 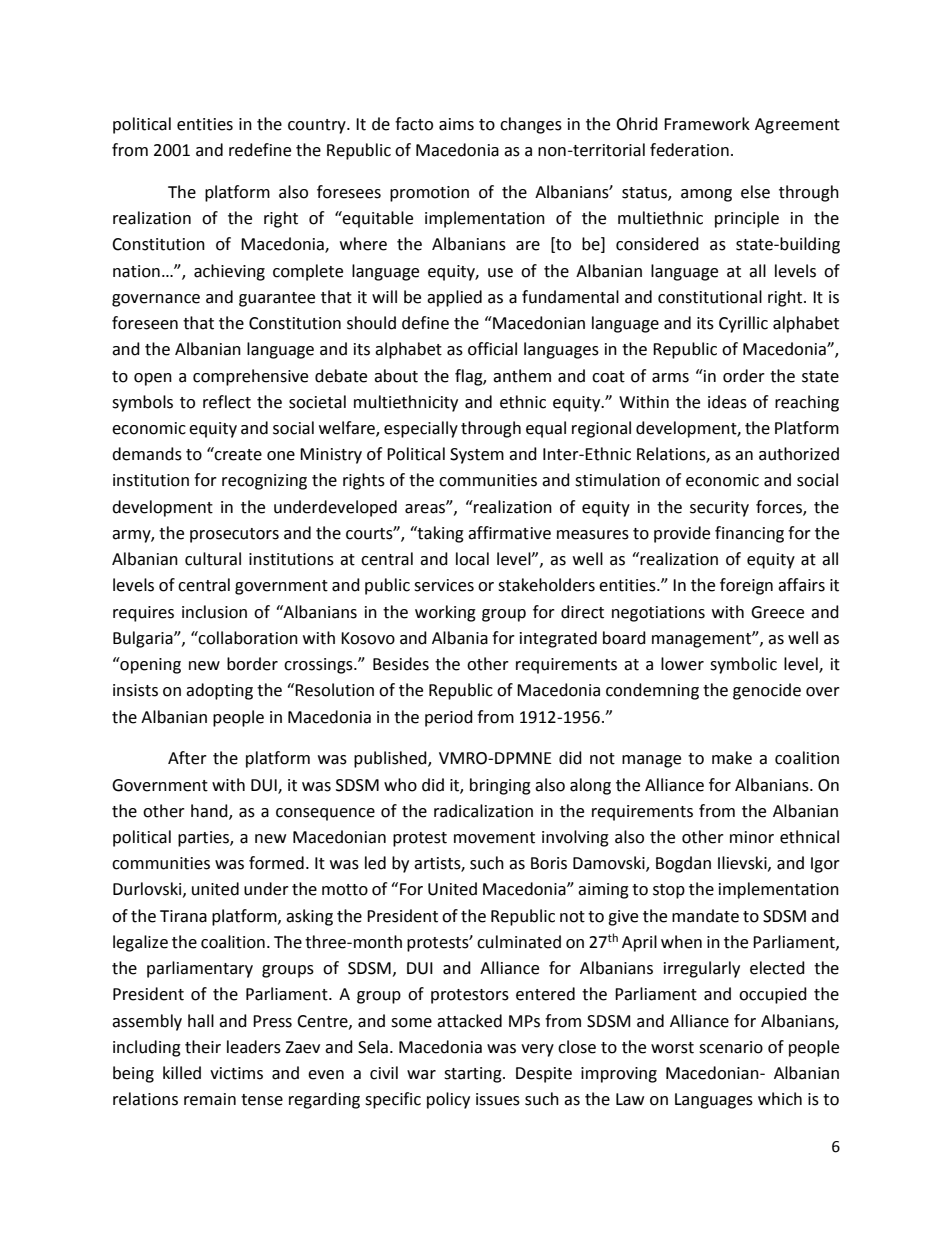 I want to click on starting, so click(x=474, y=1075).
